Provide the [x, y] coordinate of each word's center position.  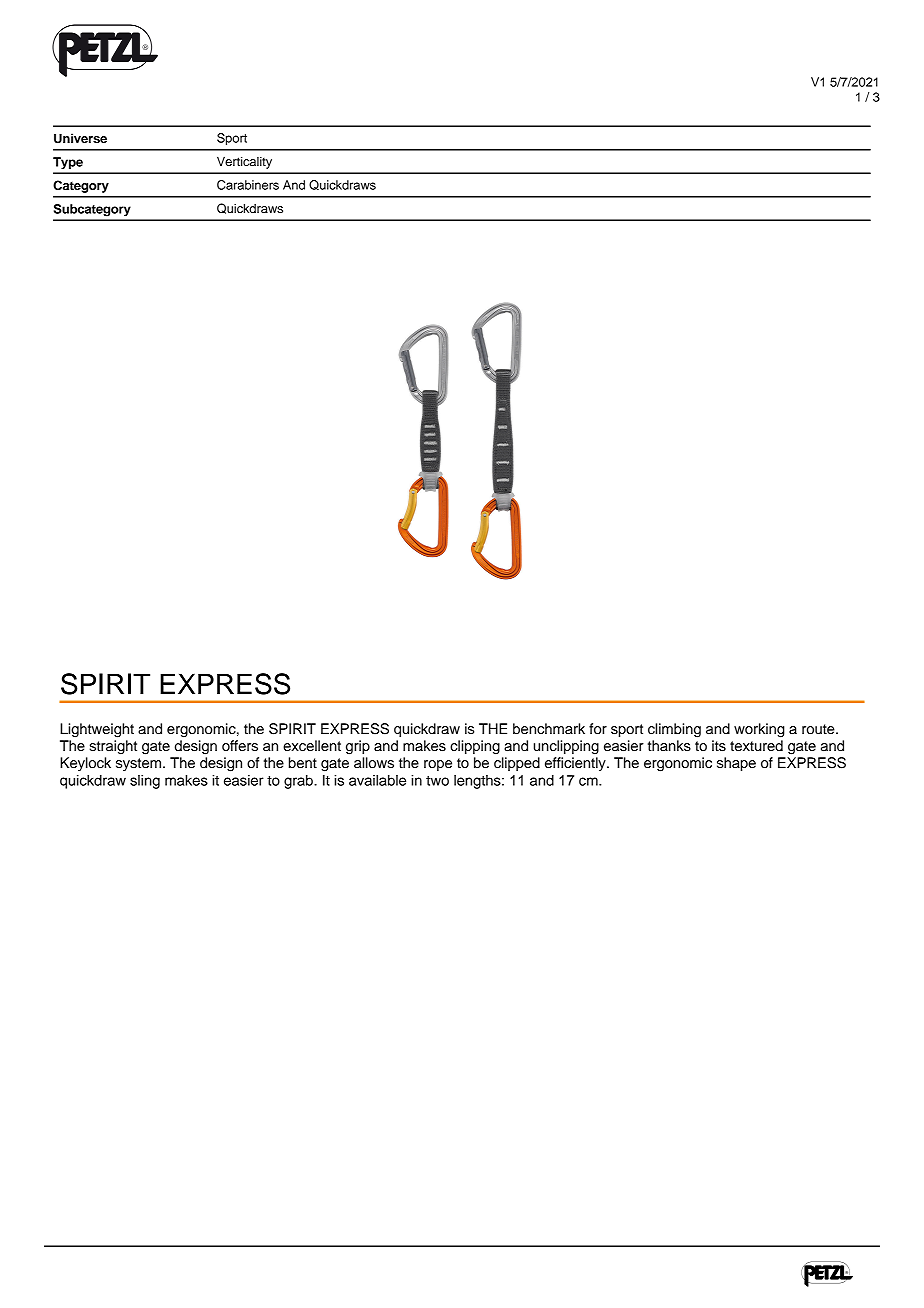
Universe [80, 138]
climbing [674, 730]
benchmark [549, 729]
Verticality [244, 162]
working [759, 730]
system [140, 764]
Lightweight [97, 730]
